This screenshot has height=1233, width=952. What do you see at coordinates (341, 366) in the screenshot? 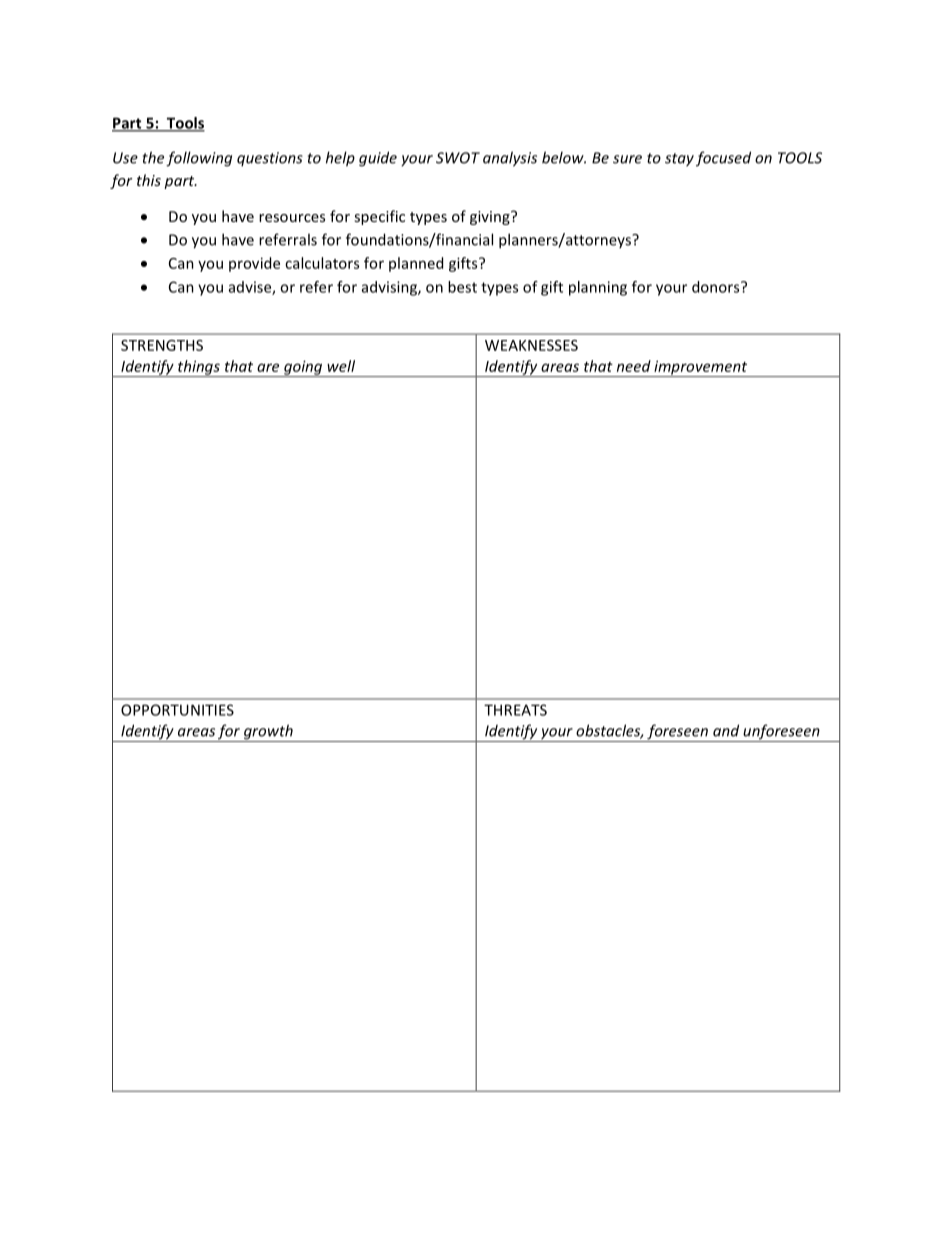
I see `well` at bounding box center [341, 366].
